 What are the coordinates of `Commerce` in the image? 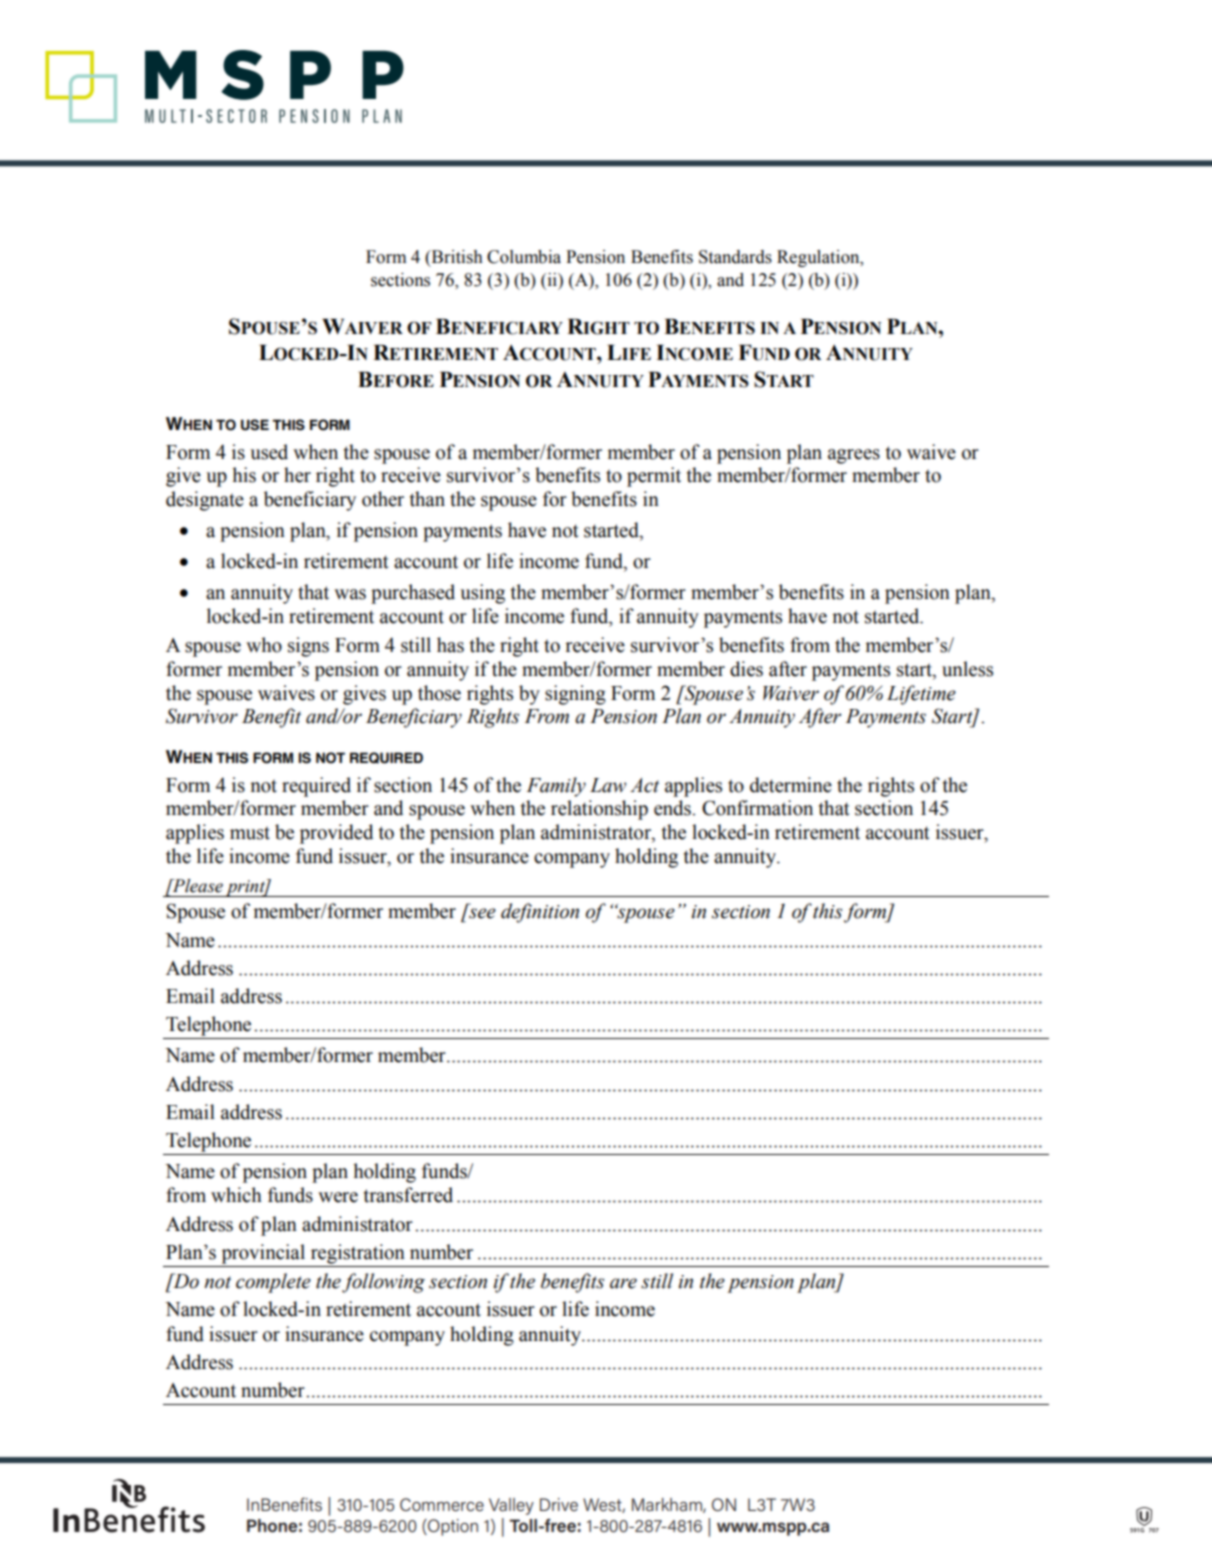 It's located at (442, 1504).
